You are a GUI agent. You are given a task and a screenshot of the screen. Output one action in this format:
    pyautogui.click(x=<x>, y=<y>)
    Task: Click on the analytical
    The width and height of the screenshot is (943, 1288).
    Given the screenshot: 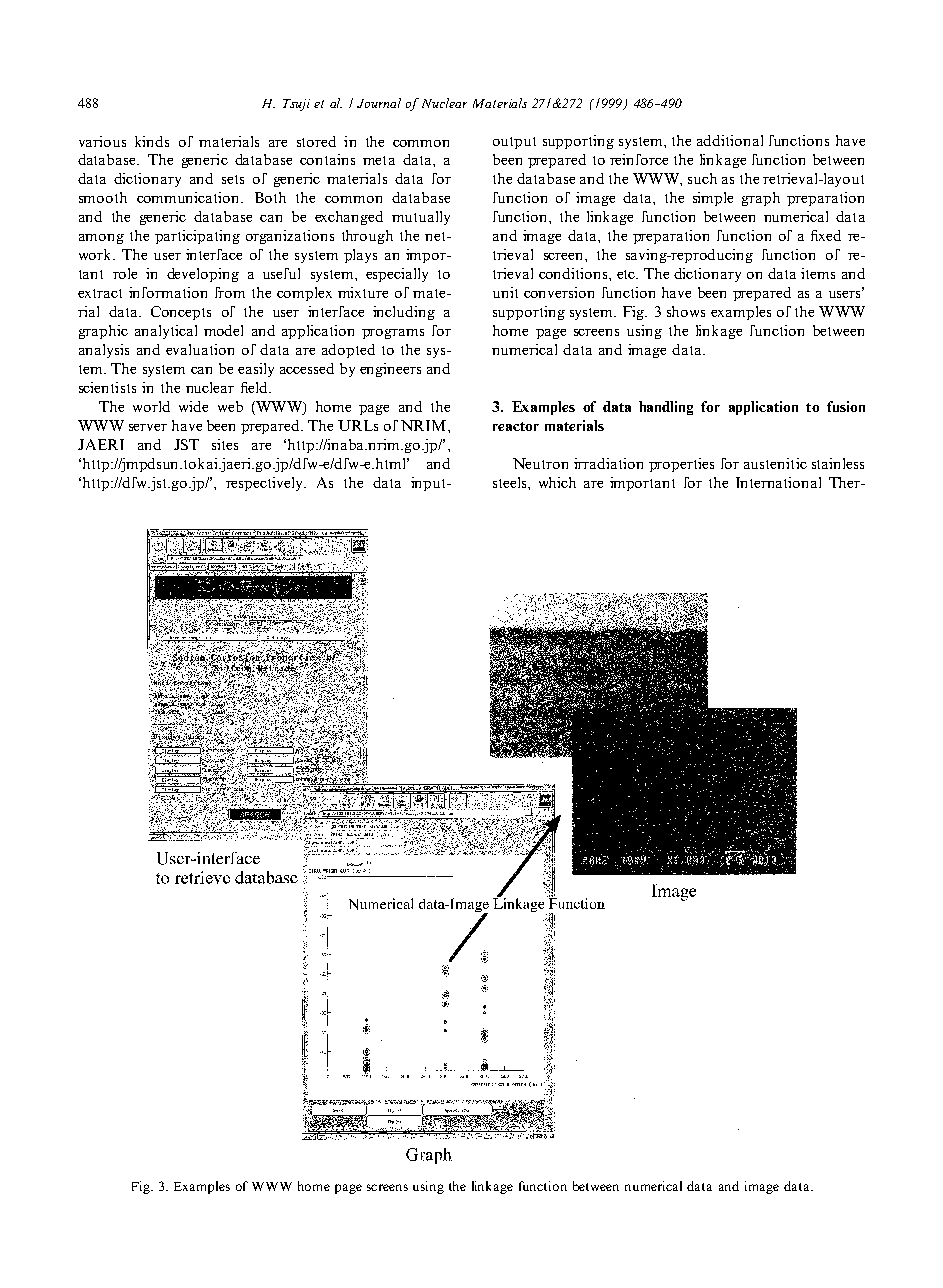 What is the action you would take?
    pyautogui.click(x=166, y=332)
